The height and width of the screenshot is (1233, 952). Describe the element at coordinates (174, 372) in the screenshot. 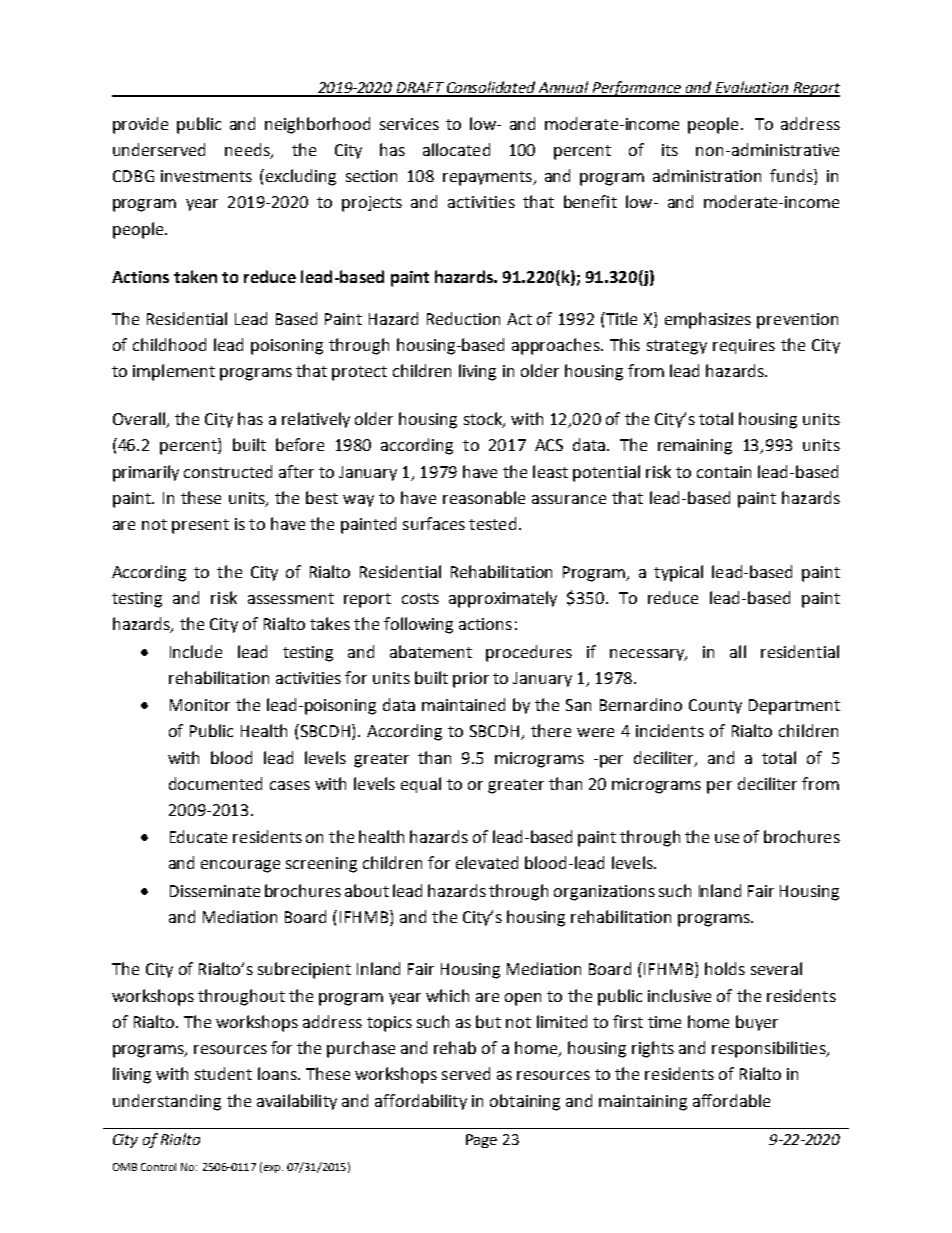

I see `implement` at that location.
